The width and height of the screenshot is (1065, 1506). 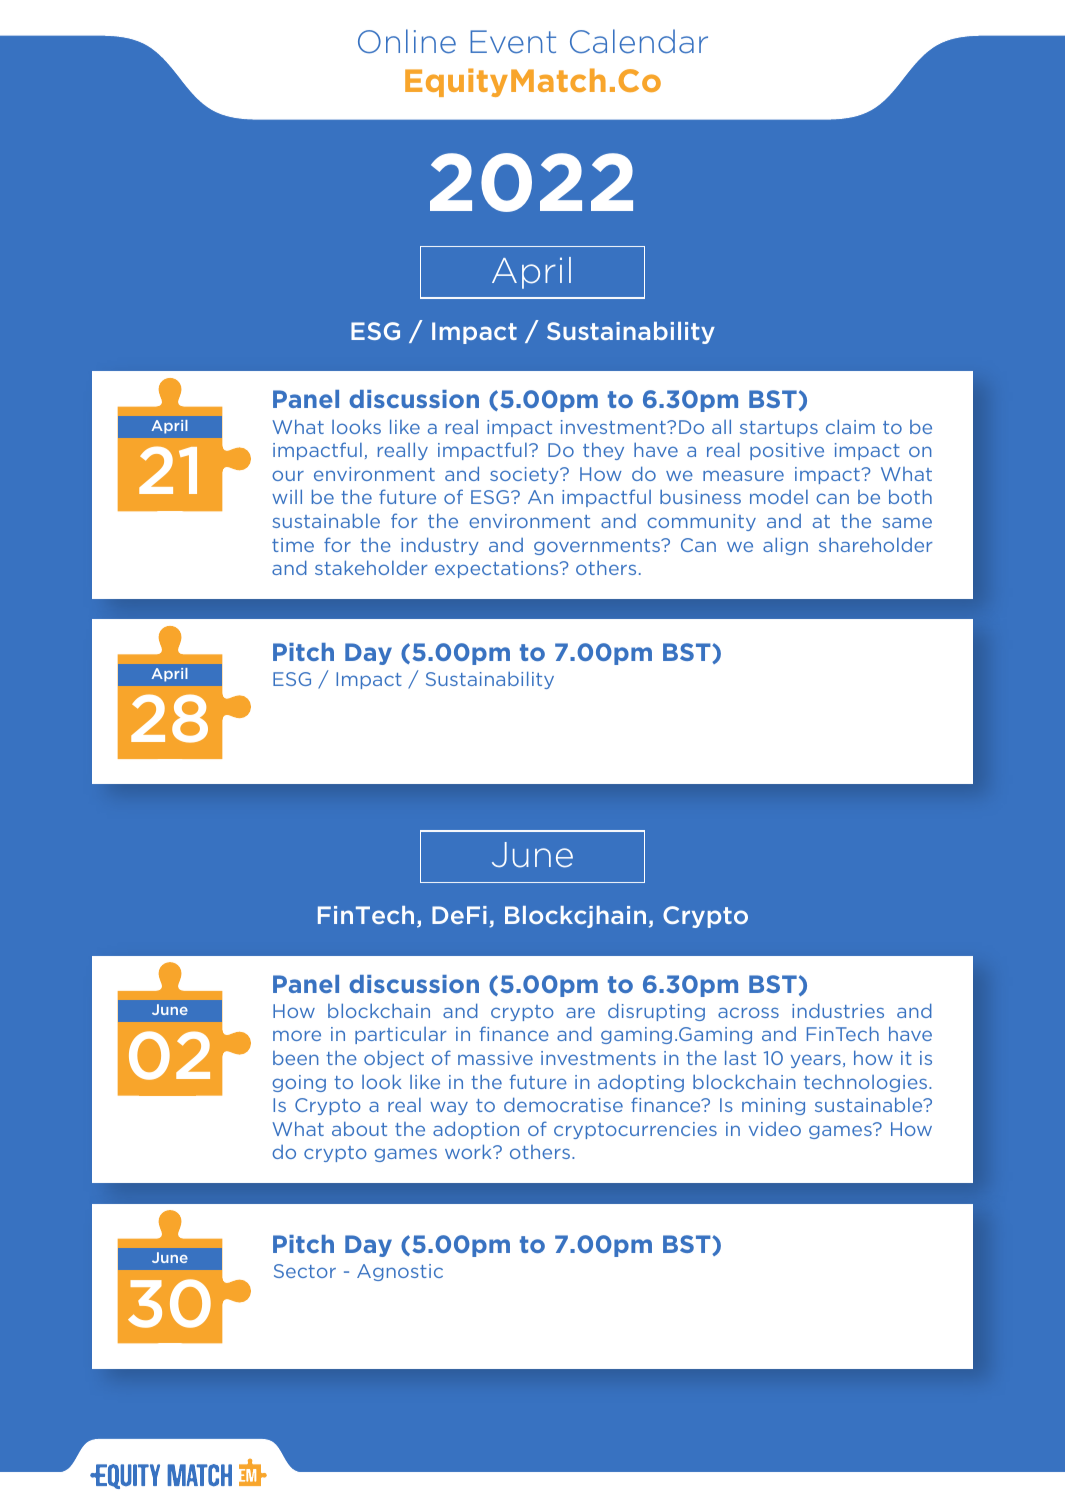 What do you see at coordinates (876, 545) in the screenshot?
I see `shareholder` at bounding box center [876, 545].
